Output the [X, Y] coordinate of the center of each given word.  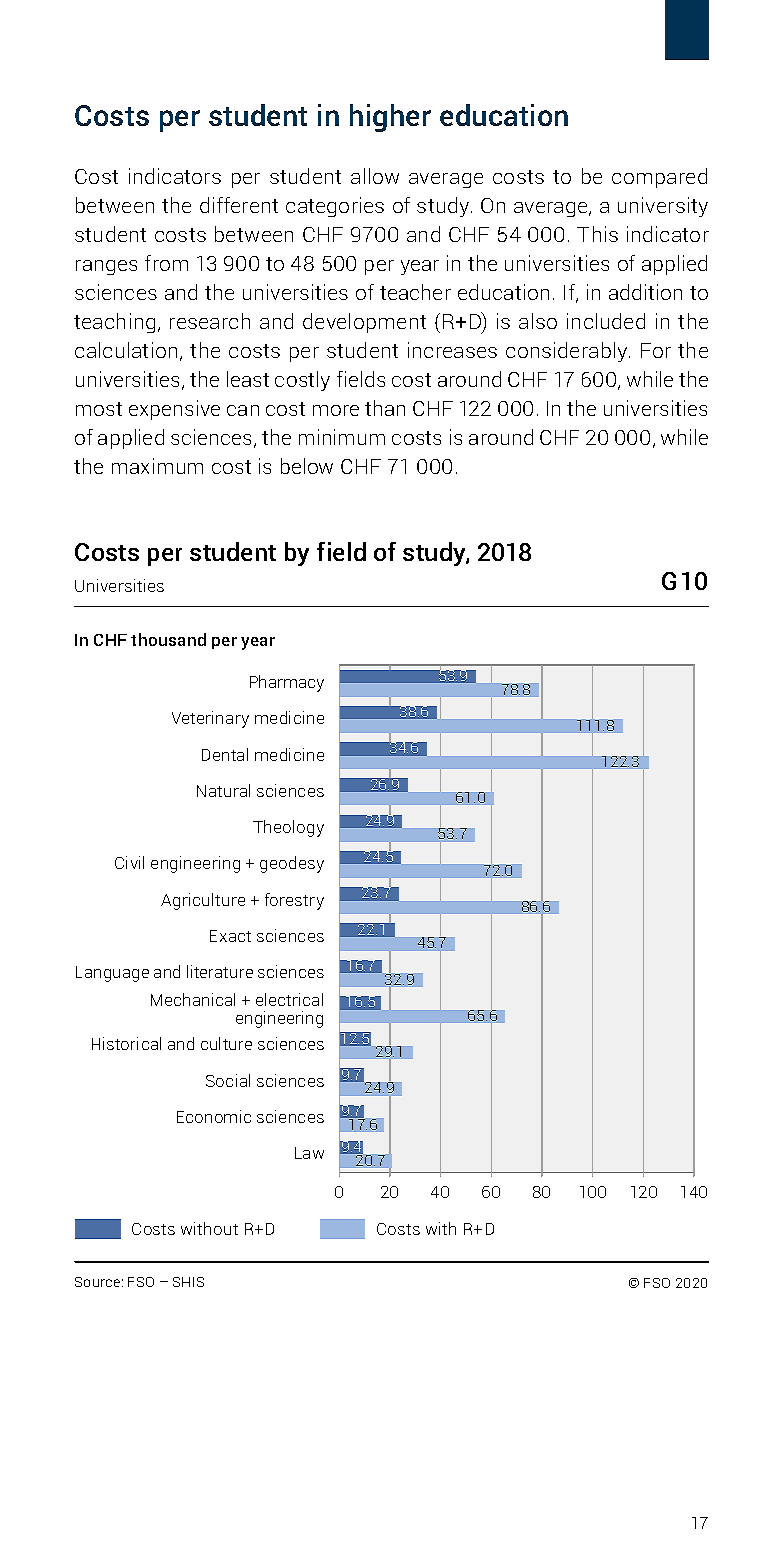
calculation [126, 350]
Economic [214, 1116]
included [606, 321]
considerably [568, 352]
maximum [157, 466]
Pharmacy [287, 683]
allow [375, 176]
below [307, 466]
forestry [294, 901]
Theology [288, 828]
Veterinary [210, 719]
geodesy [292, 864]
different [239, 205]
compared [659, 178]
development [364, 323]
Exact [230, 936]
